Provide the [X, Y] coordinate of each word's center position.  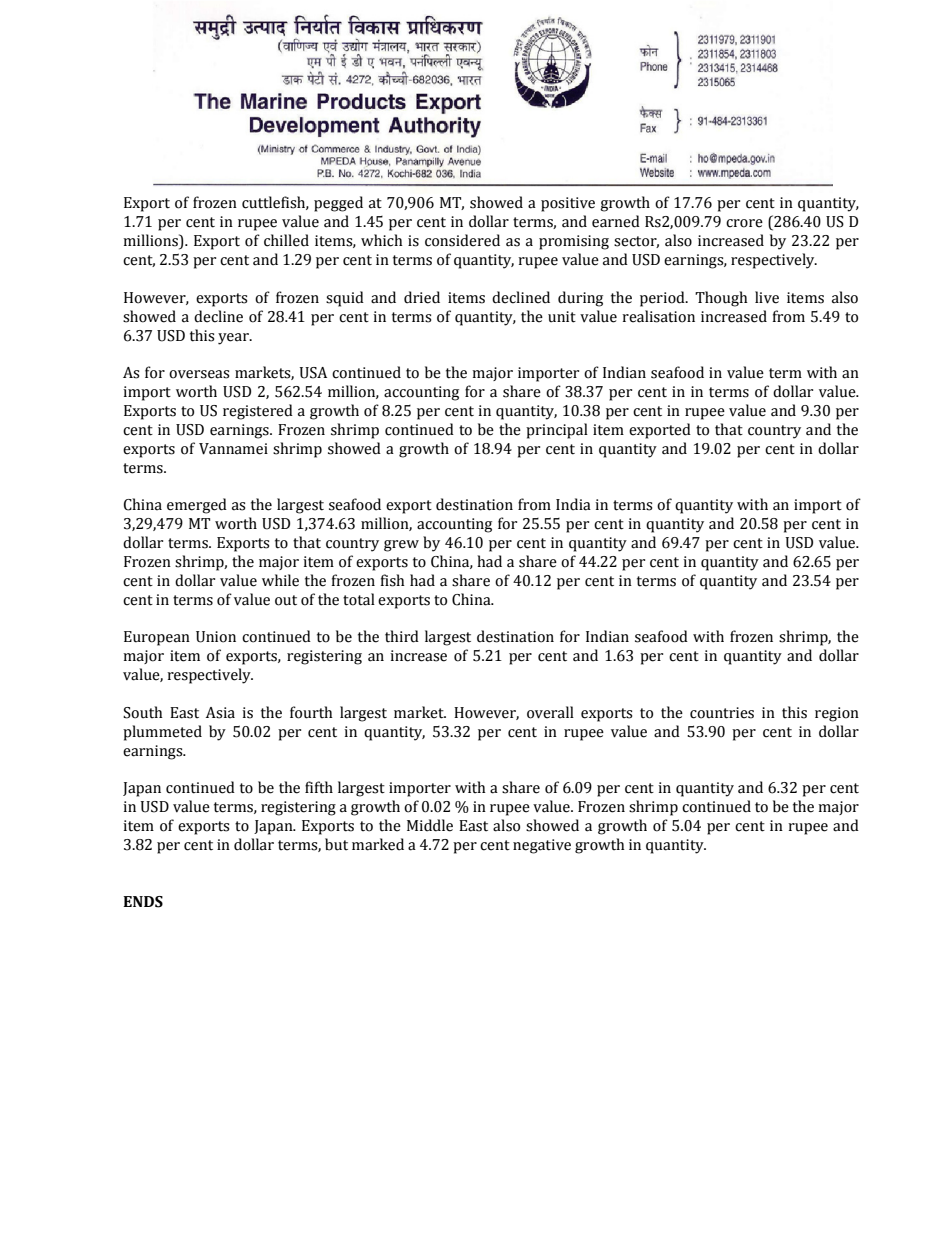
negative [542, 846]
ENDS [143, 902]
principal [557, 431]
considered [462, 240]
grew [401, 546]
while [280, 580]
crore [744, 223]
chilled [286, 240]
